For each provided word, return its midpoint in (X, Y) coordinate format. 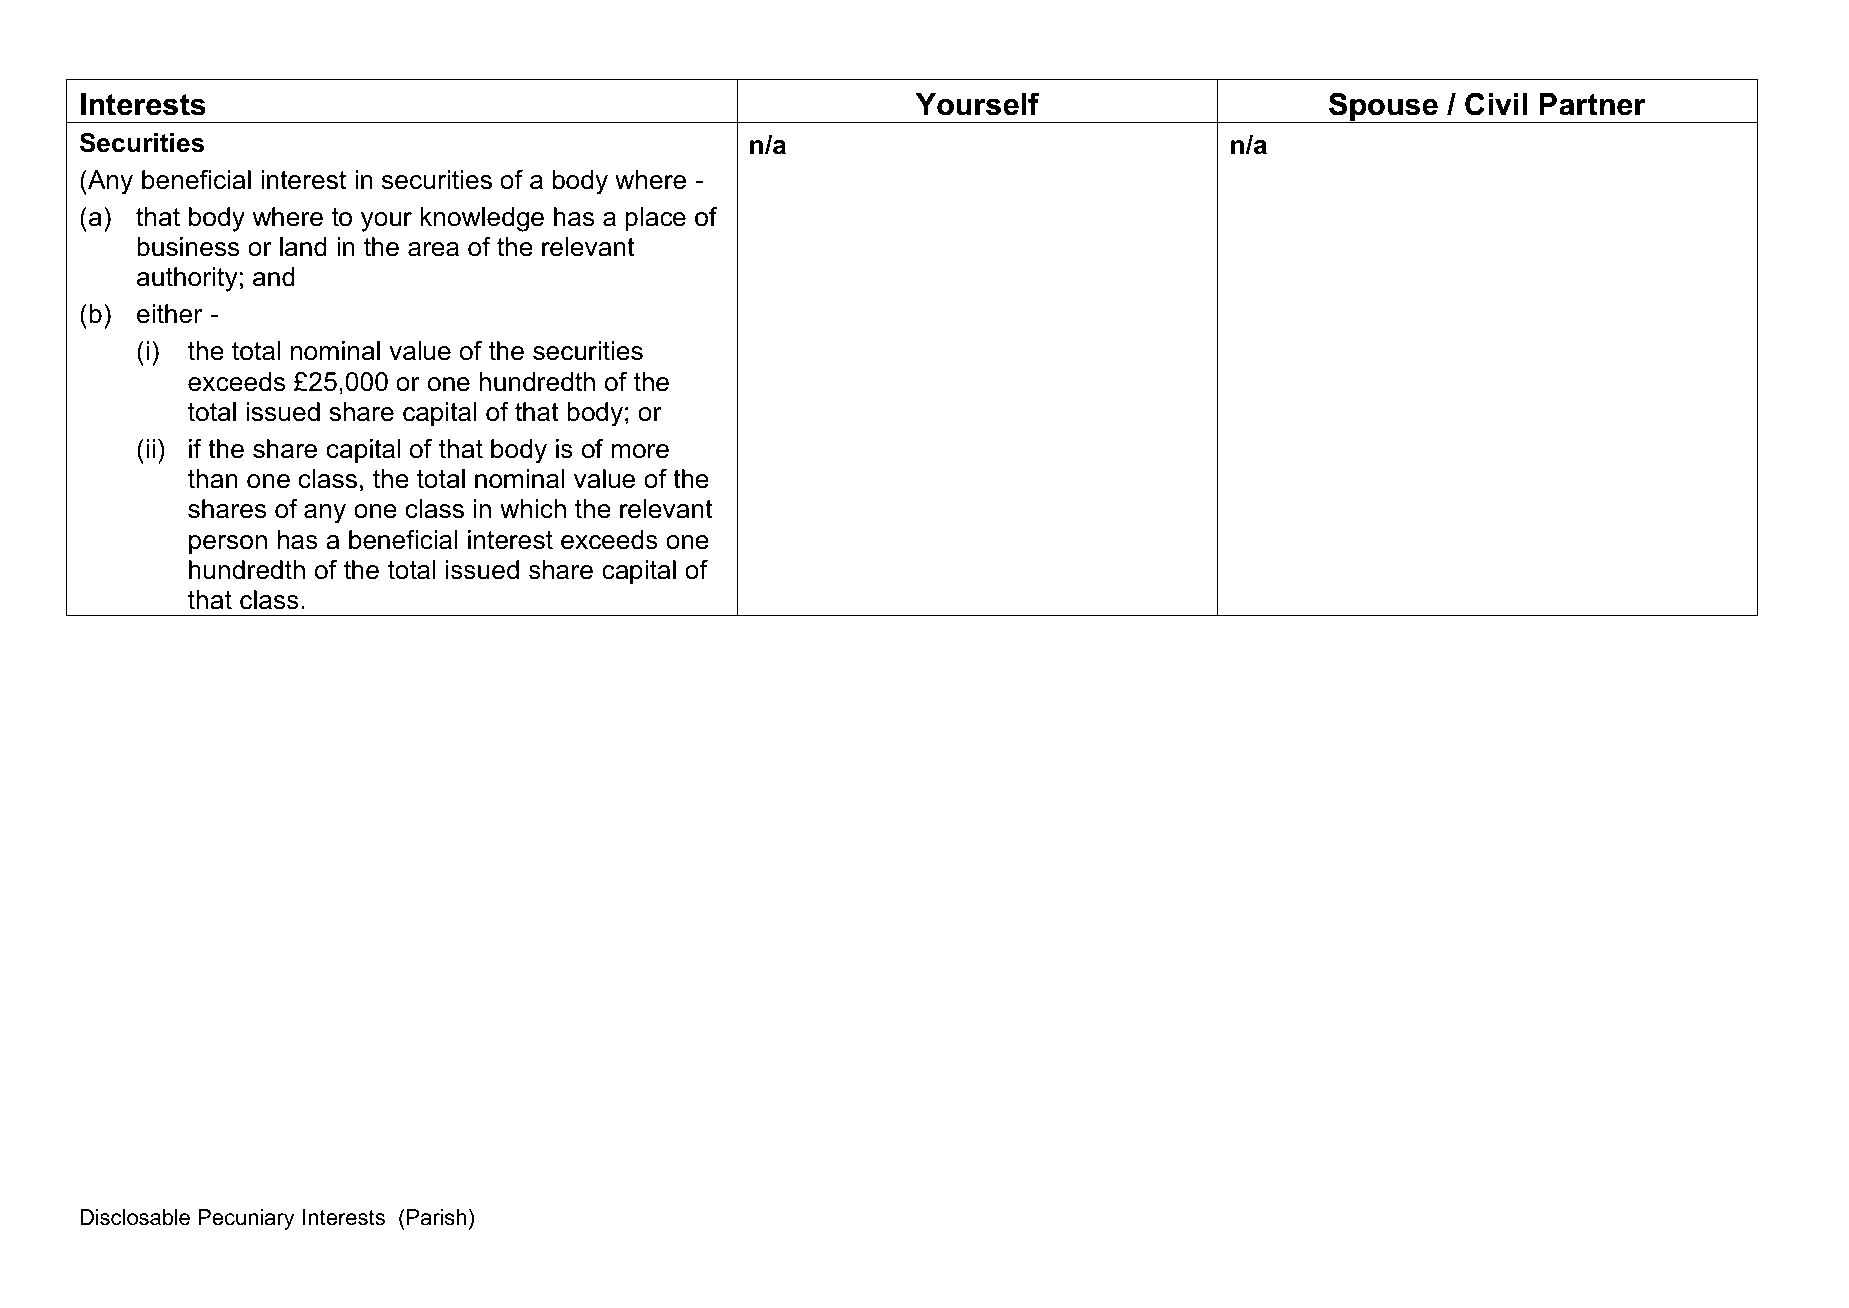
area (433, 249)
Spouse (1383, 107)
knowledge (482, 219)
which (533, 509)
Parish (437, 1217)
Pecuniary (246, 1219)
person (228, 545)
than (213, 479)
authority (187, 279)
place (655, 219)
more (640, 451)
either (169, 314)
